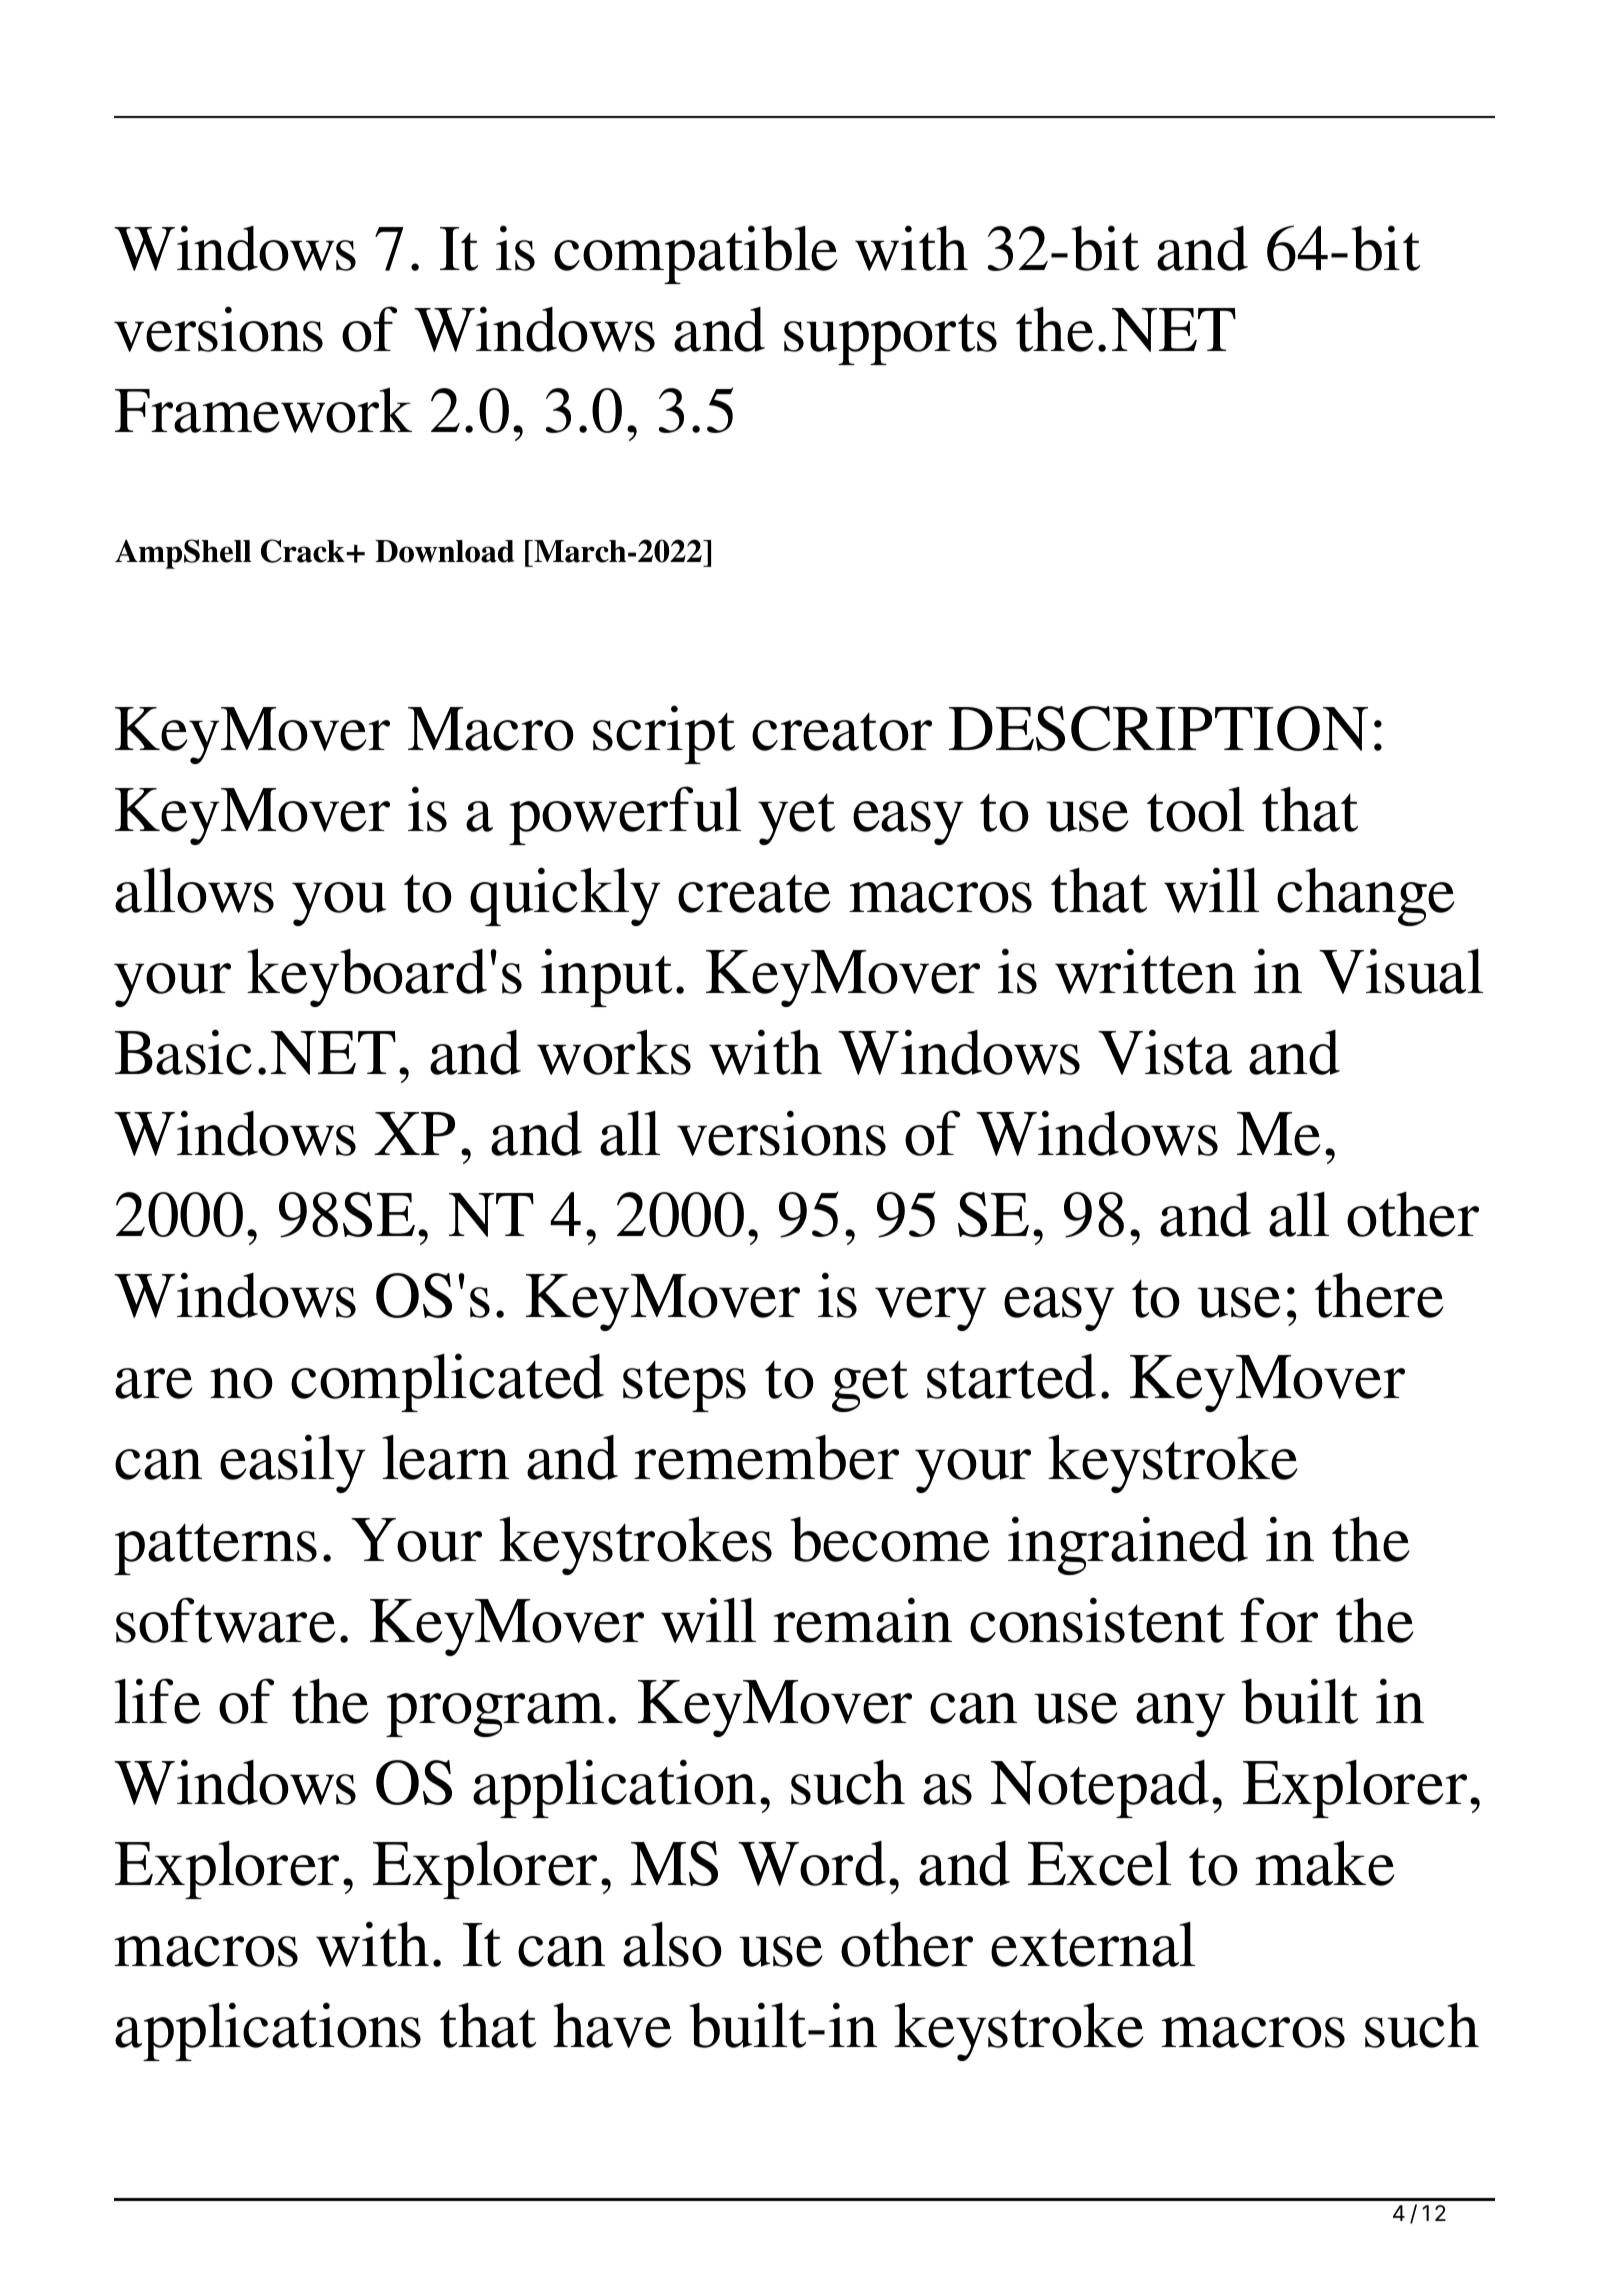  I want to click on very, so click(930, 1309).
